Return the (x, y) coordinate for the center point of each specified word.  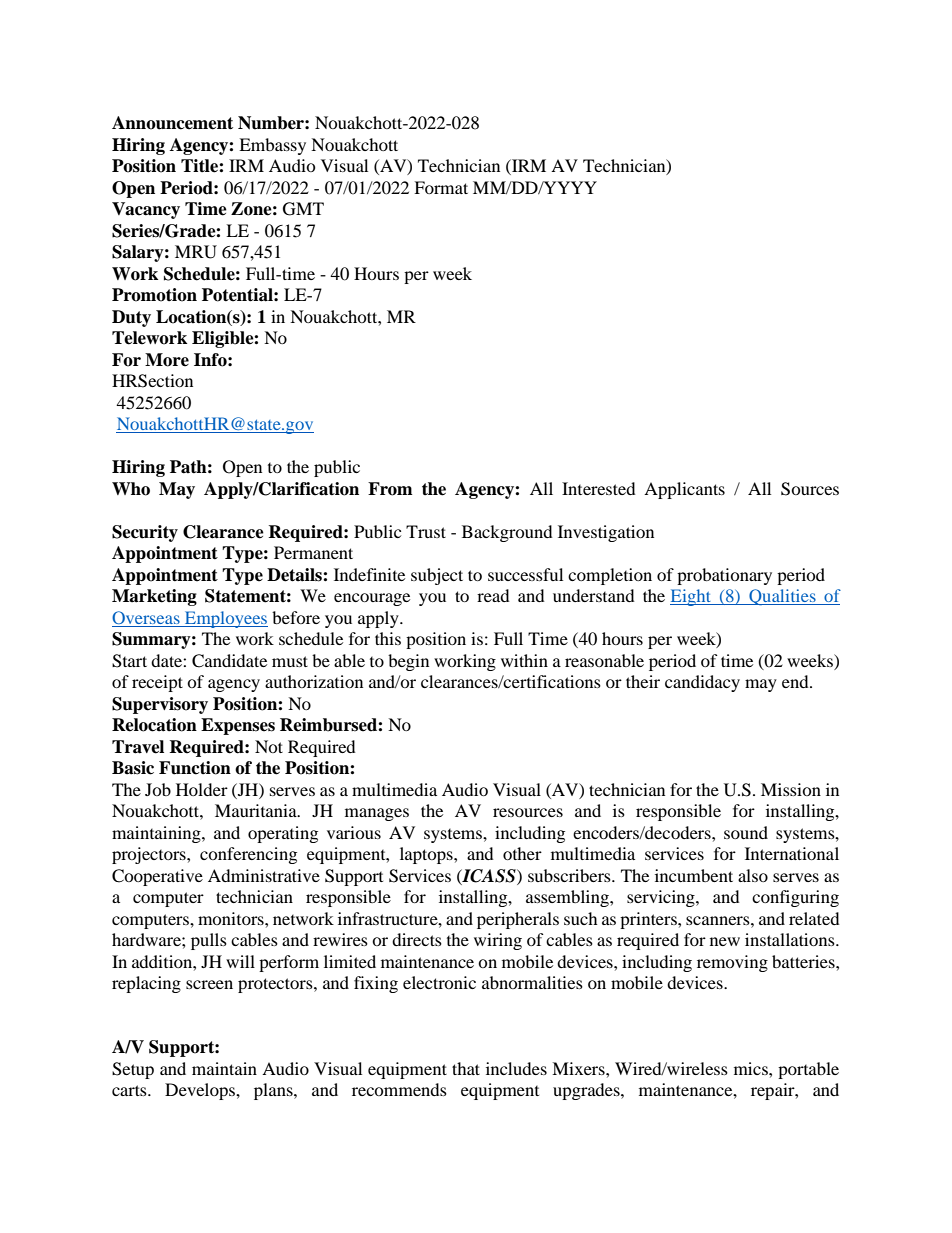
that (466, 1068)
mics (752, 1068)
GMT (303, 209)
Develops (201, 1091)
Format (441, 187)
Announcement (172, 123)
